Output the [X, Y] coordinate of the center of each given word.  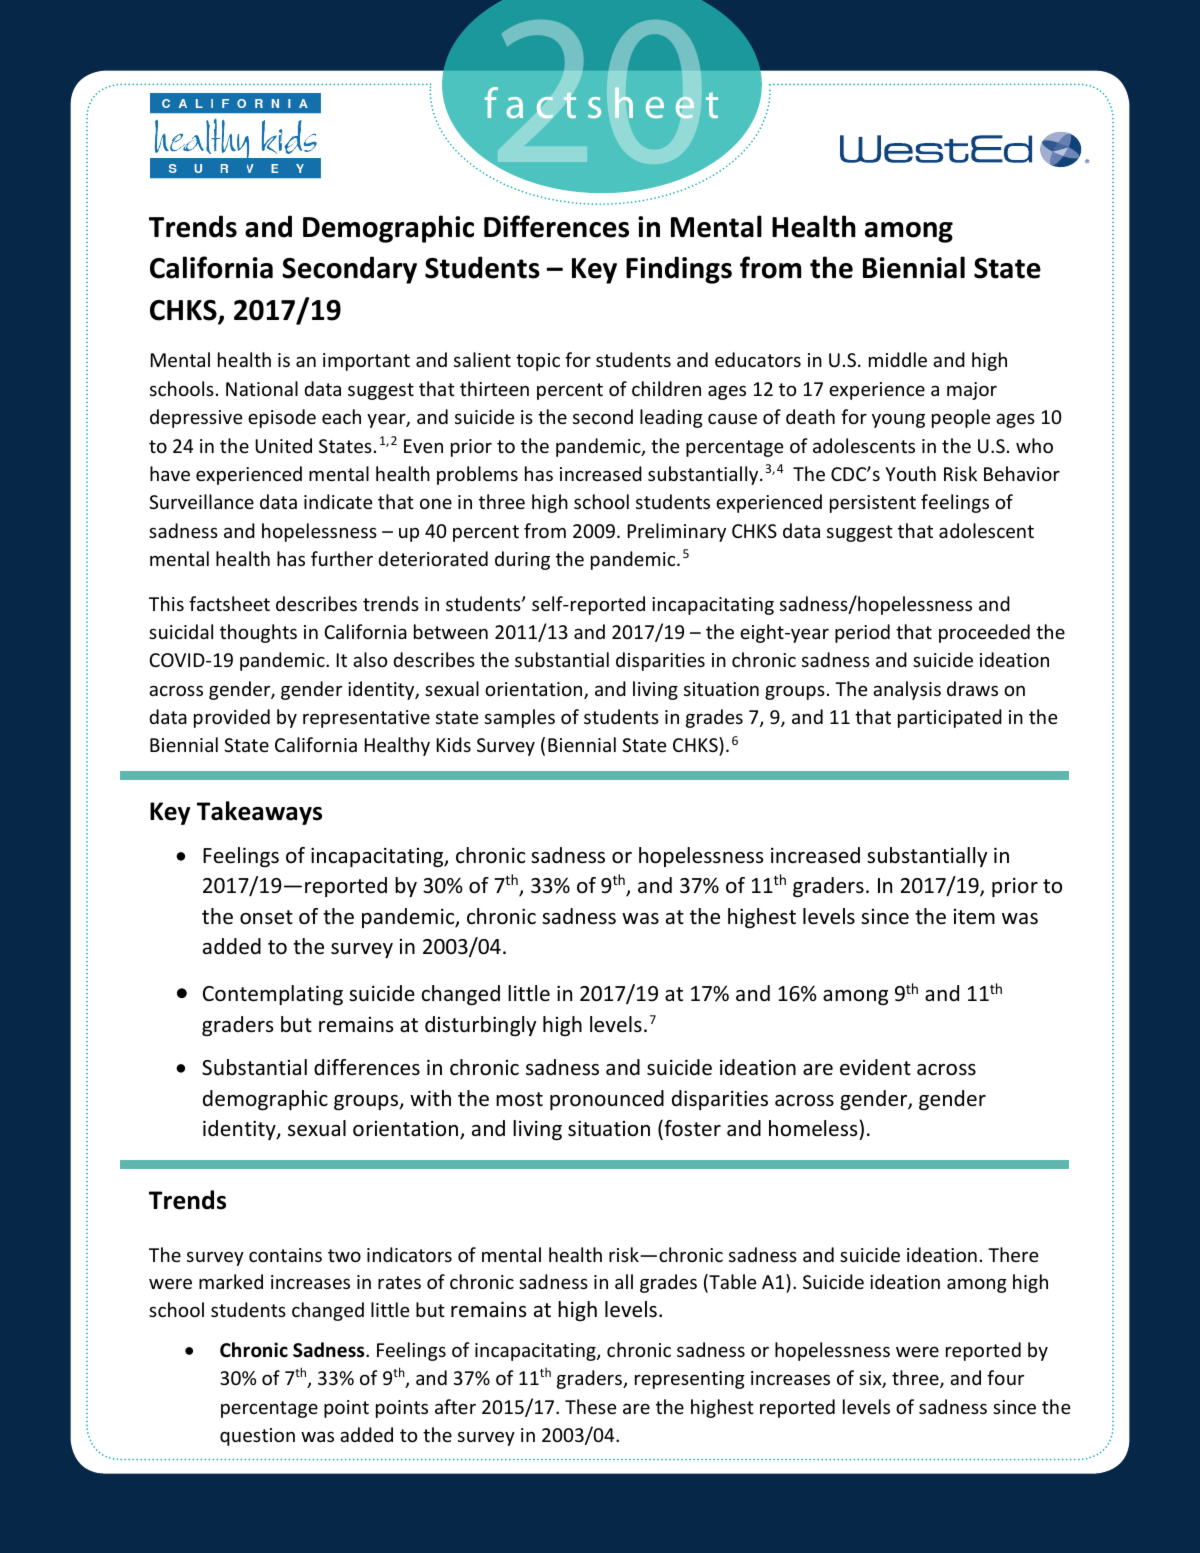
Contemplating [273, 995]
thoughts [258, 633]
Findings [679, 270]
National [262, 388]
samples [520, 718]
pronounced [607, 1100]
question [257, 1437]
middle [898, 359]
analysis [907, 690]
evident [875, 1067]
